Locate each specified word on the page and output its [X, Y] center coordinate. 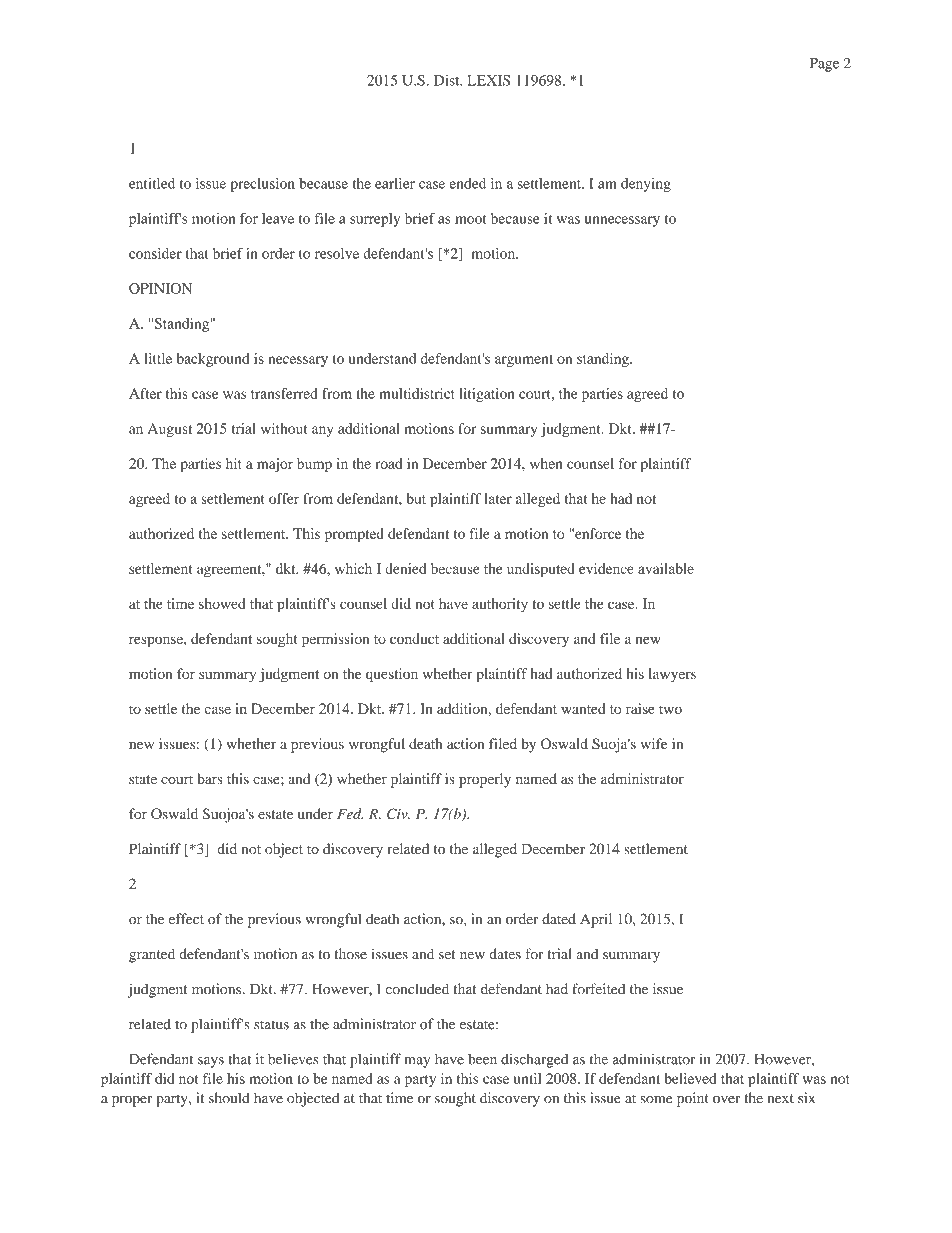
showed [222, 603]
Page [824, 65]
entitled [152, 183]
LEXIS [488, 80]
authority [500, 605]
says [211, 1062]
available [666, 568]
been [482, 1059]
